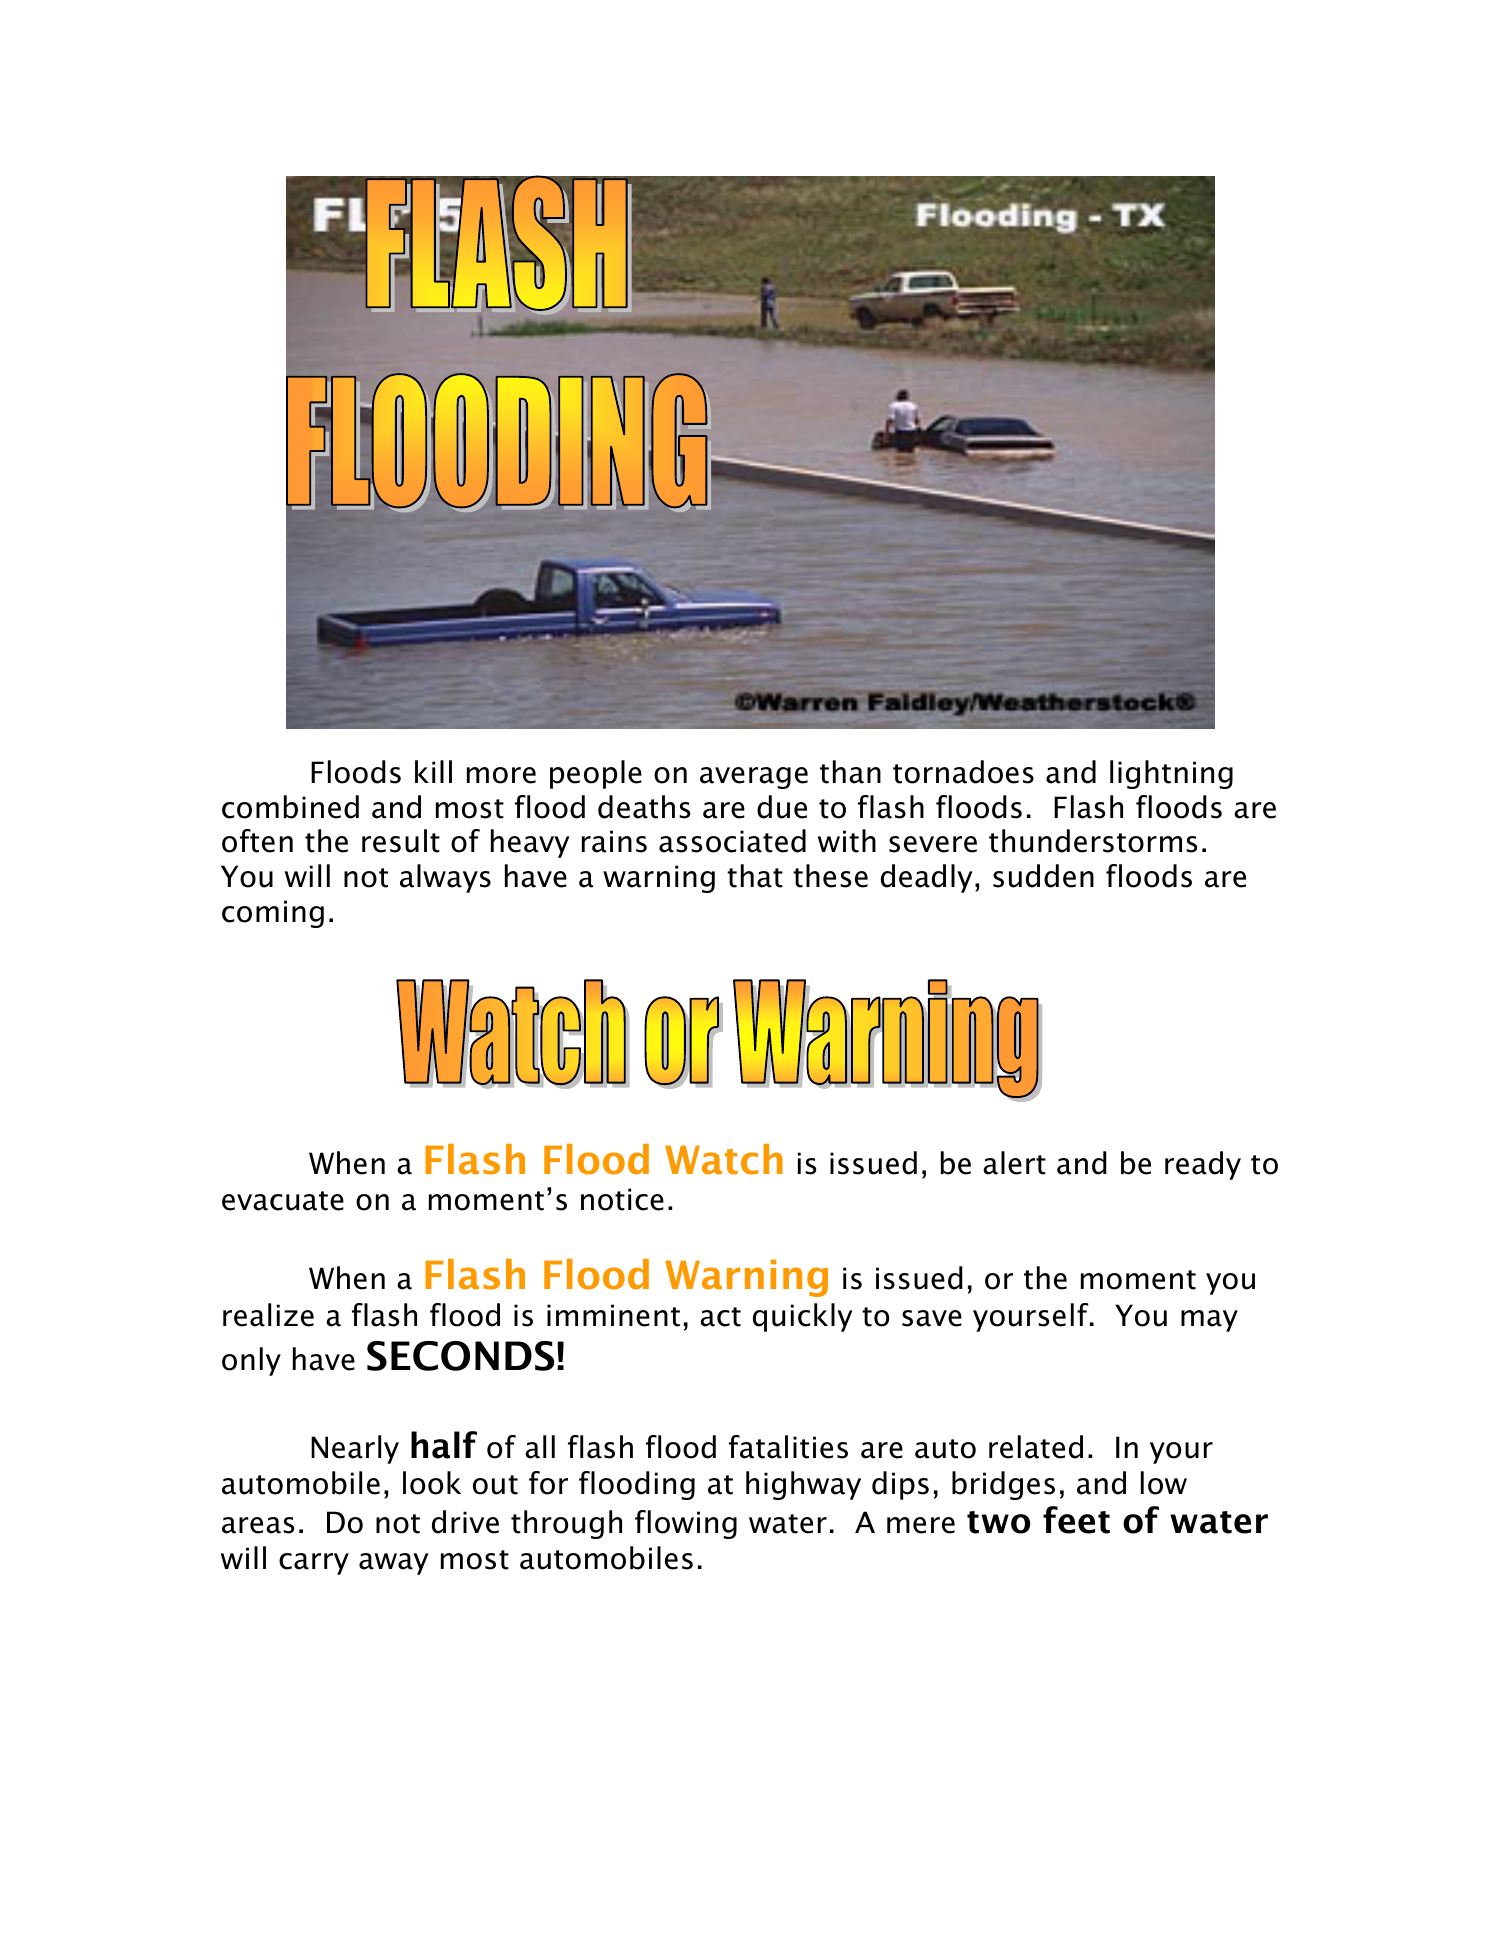  Describe the element at coordinates (268, 1315) in the page. I see `realize` at that location.
